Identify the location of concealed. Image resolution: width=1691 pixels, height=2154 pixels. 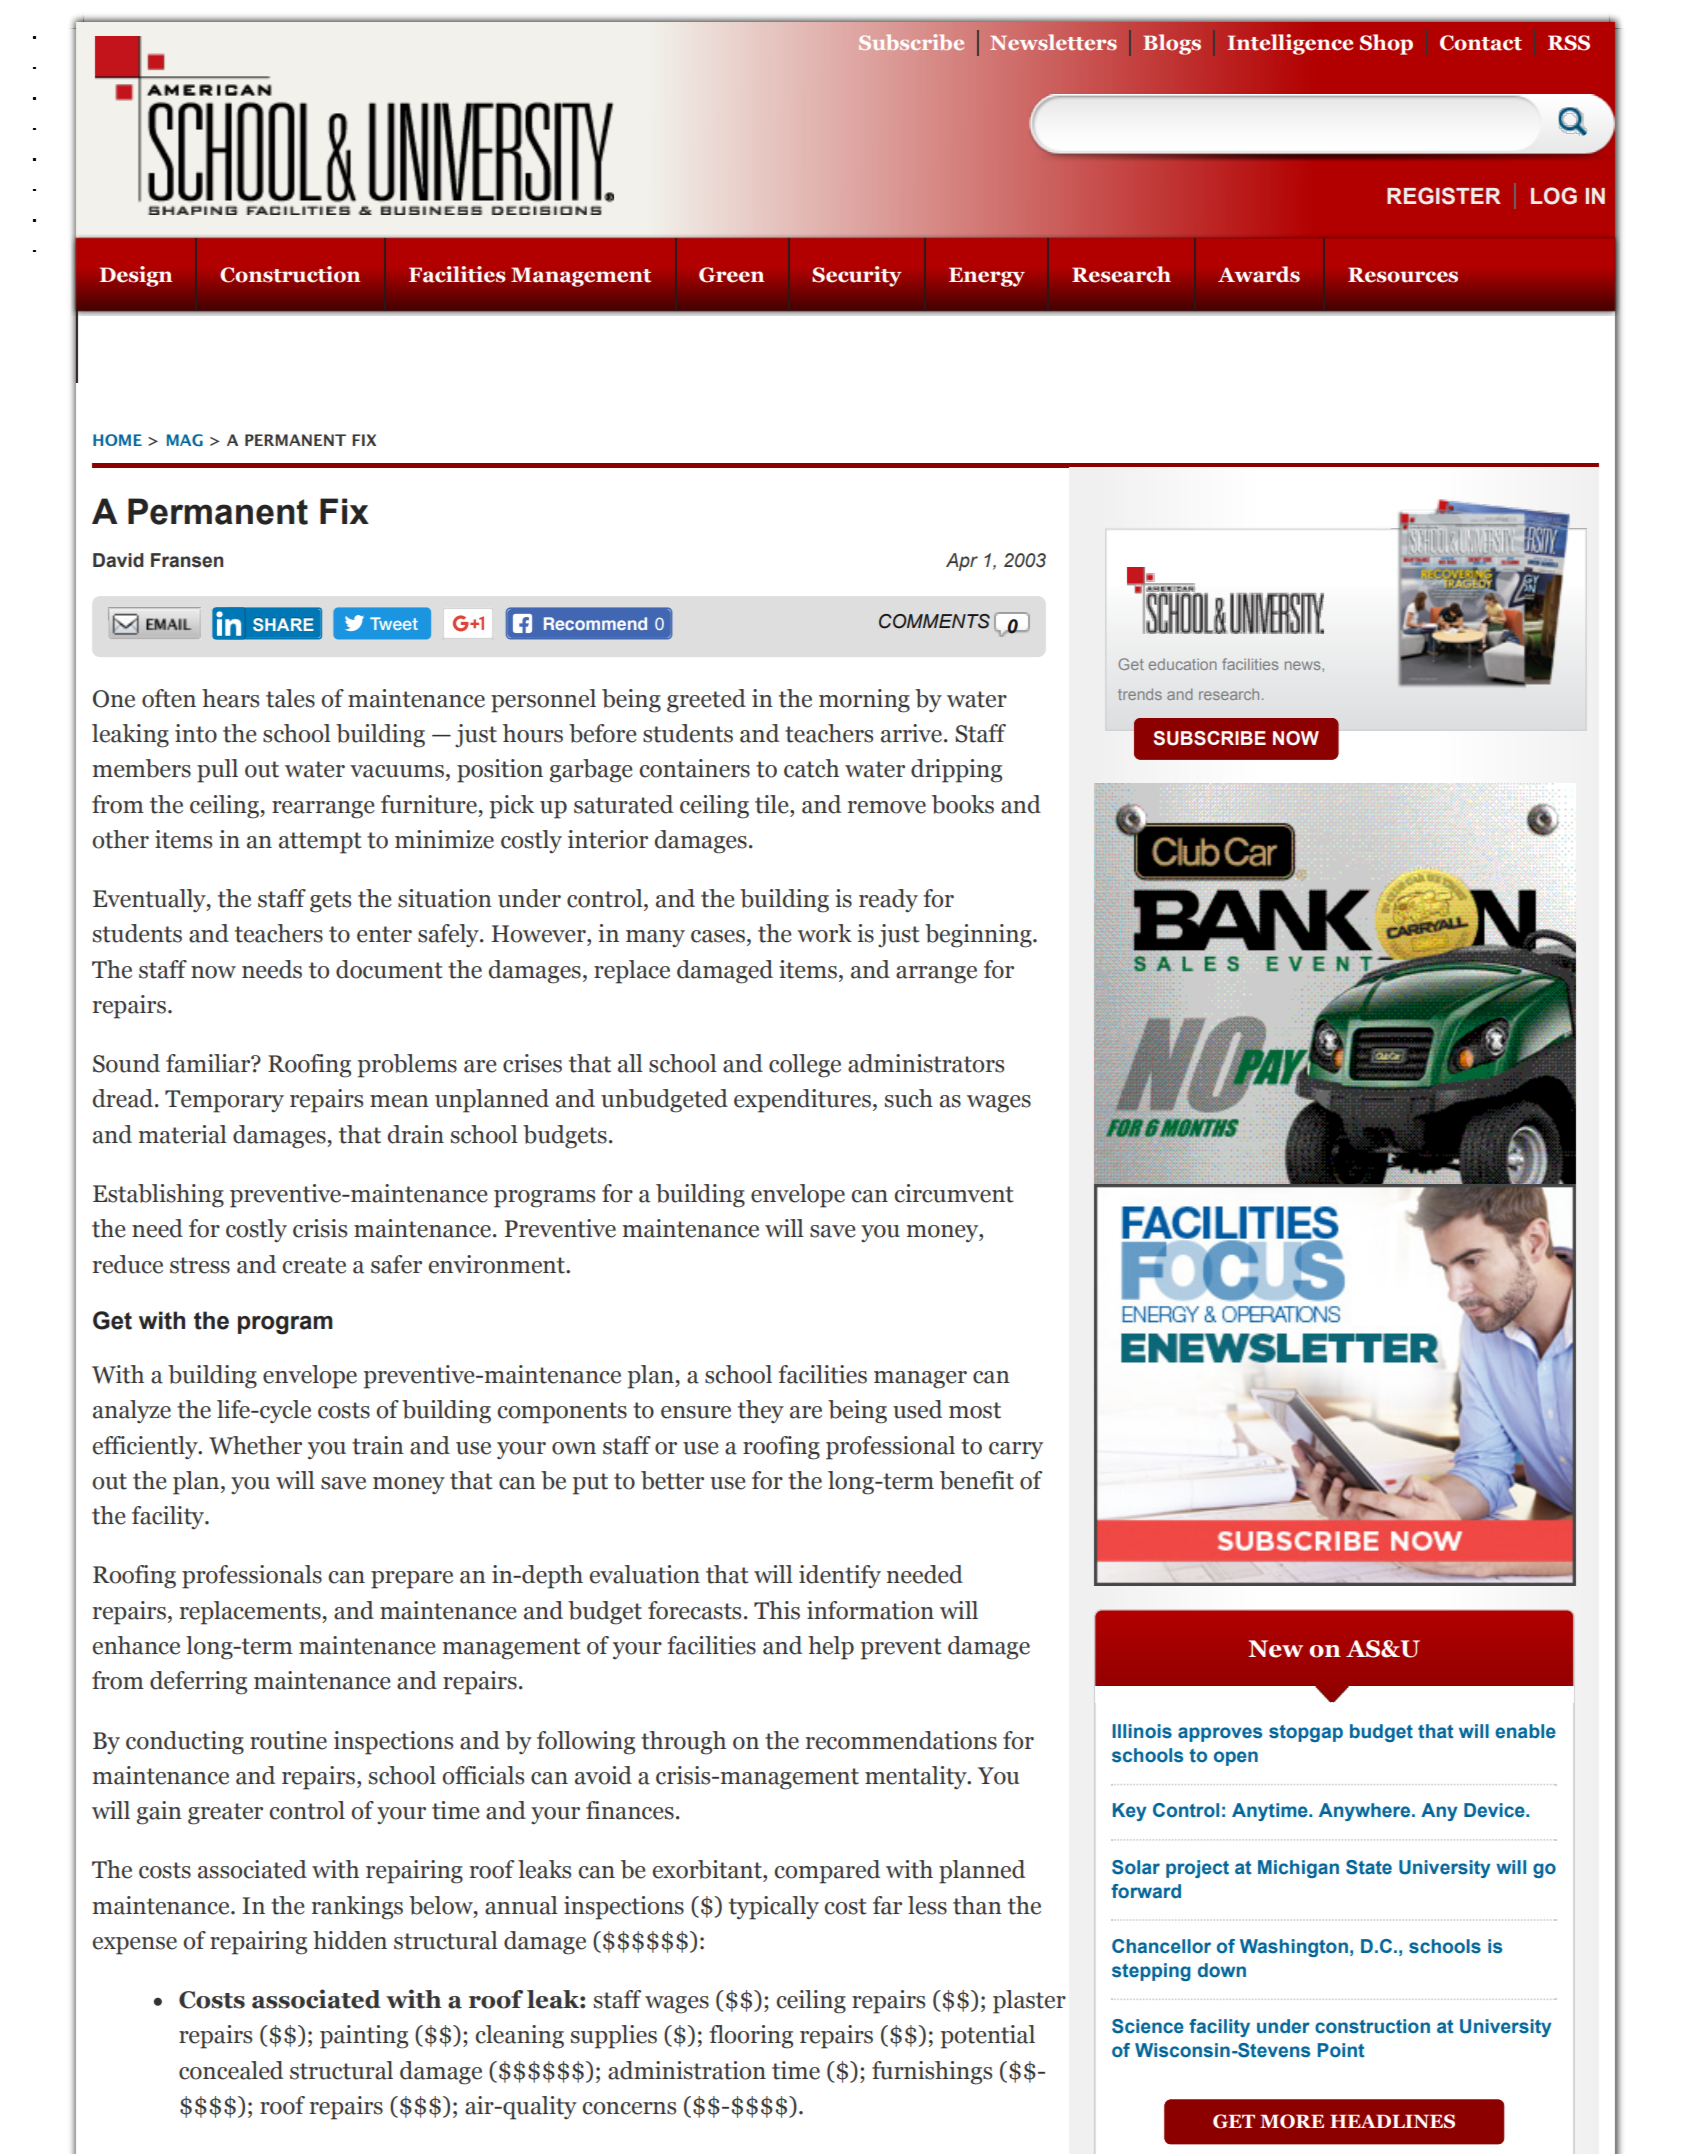
(231, 2070).
